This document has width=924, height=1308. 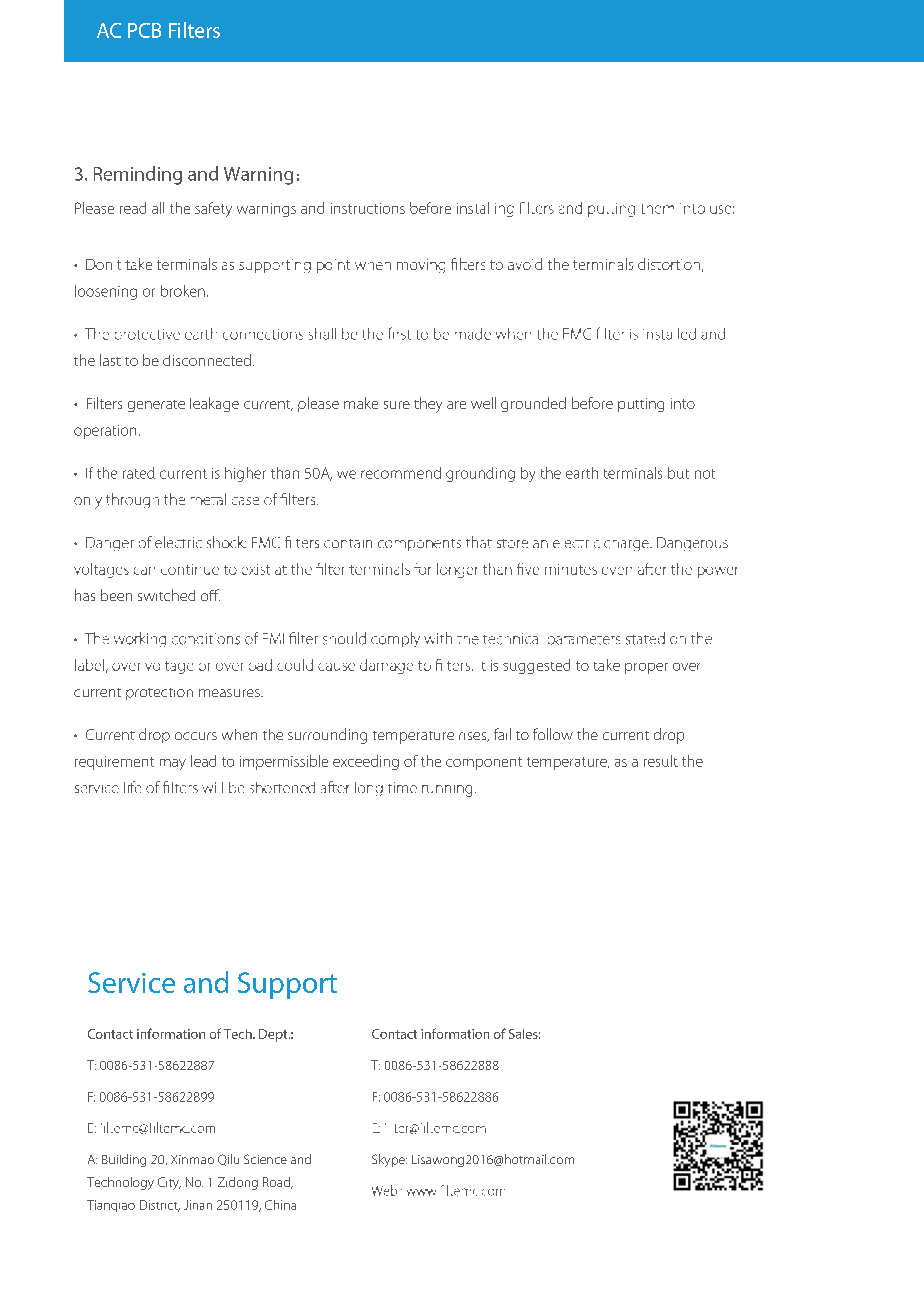 I want to click on result, so click(x=661, y=761).
